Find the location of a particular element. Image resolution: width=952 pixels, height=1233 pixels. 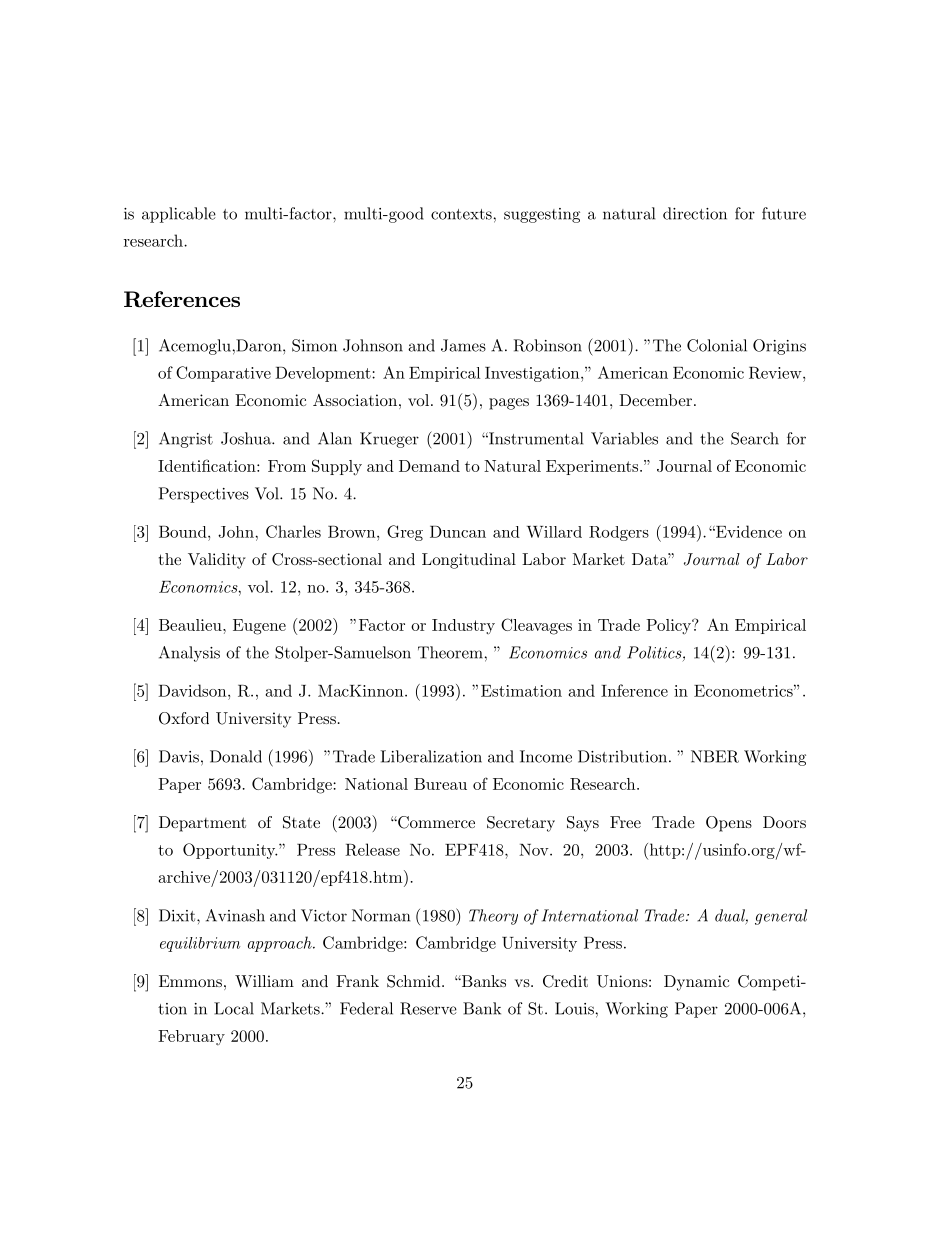

future is located at coordinates (784, 213).
